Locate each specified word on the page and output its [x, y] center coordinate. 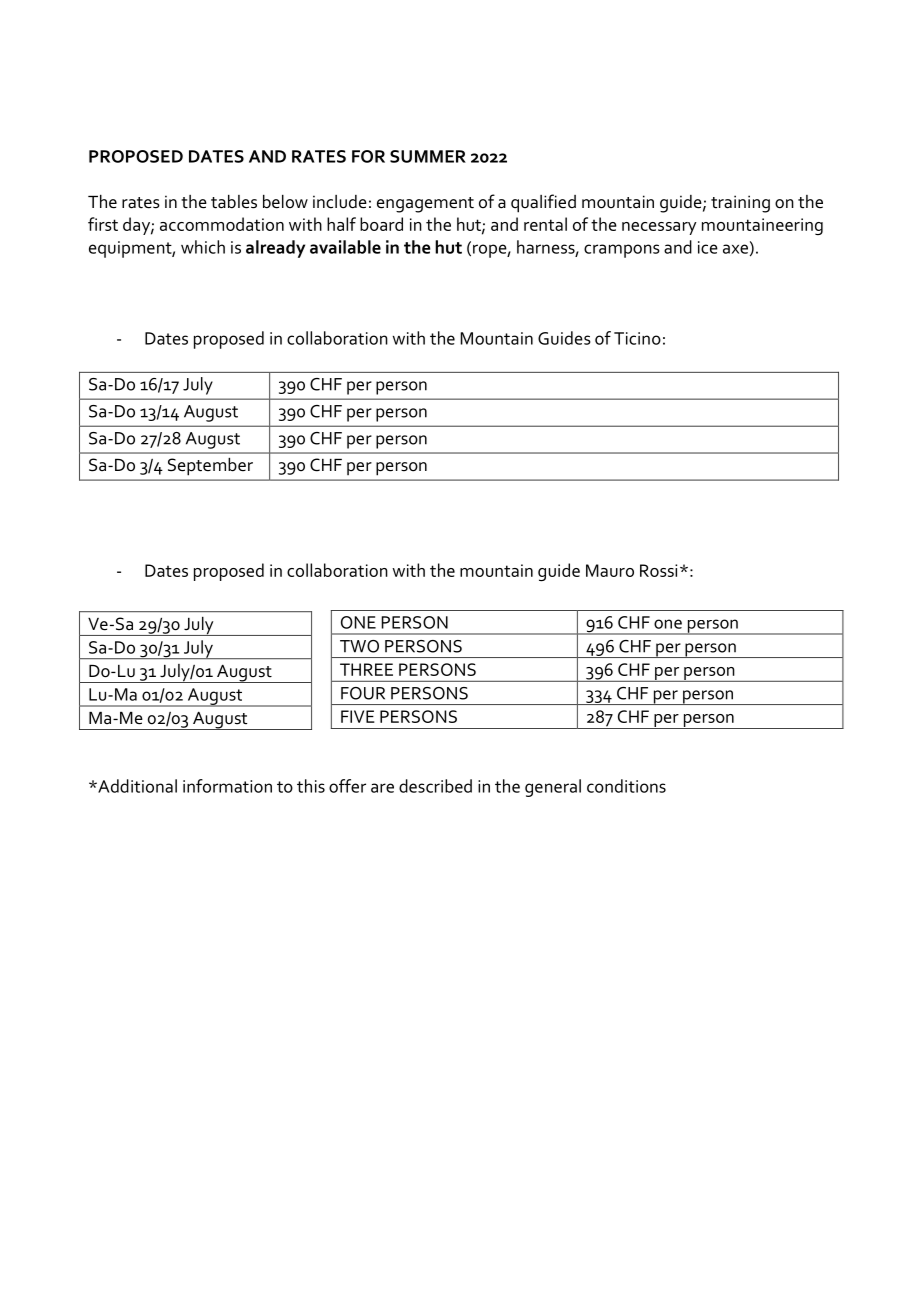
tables [234, 202]
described [435, 786]
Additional [136, 786]
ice [708, 247]
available [345, 247]
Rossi [658, 570]
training [740, 204]
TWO [359, 646]
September [210, 466]
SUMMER [428, 156]
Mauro [610, 570]
